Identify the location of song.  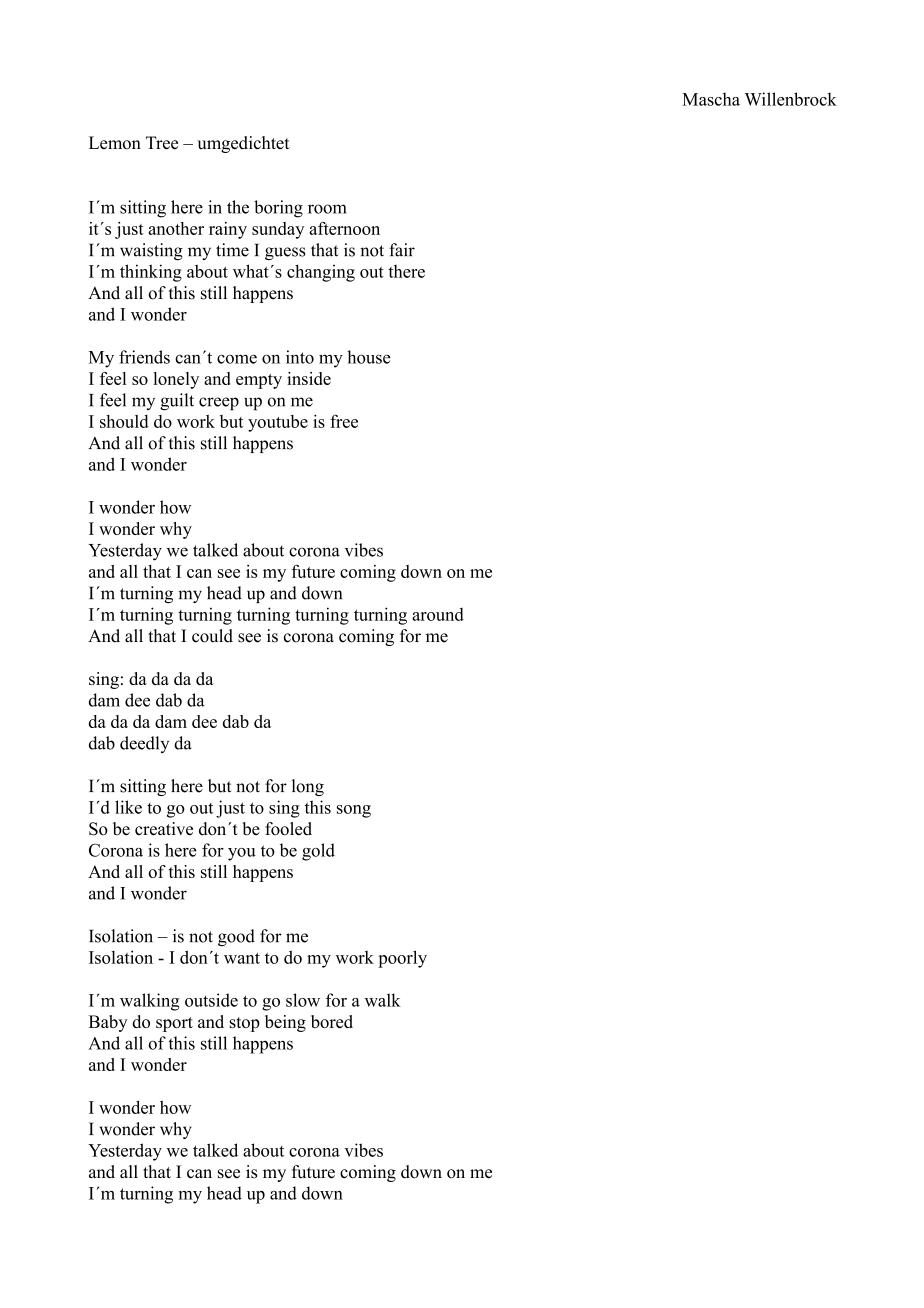
(354, 811).
